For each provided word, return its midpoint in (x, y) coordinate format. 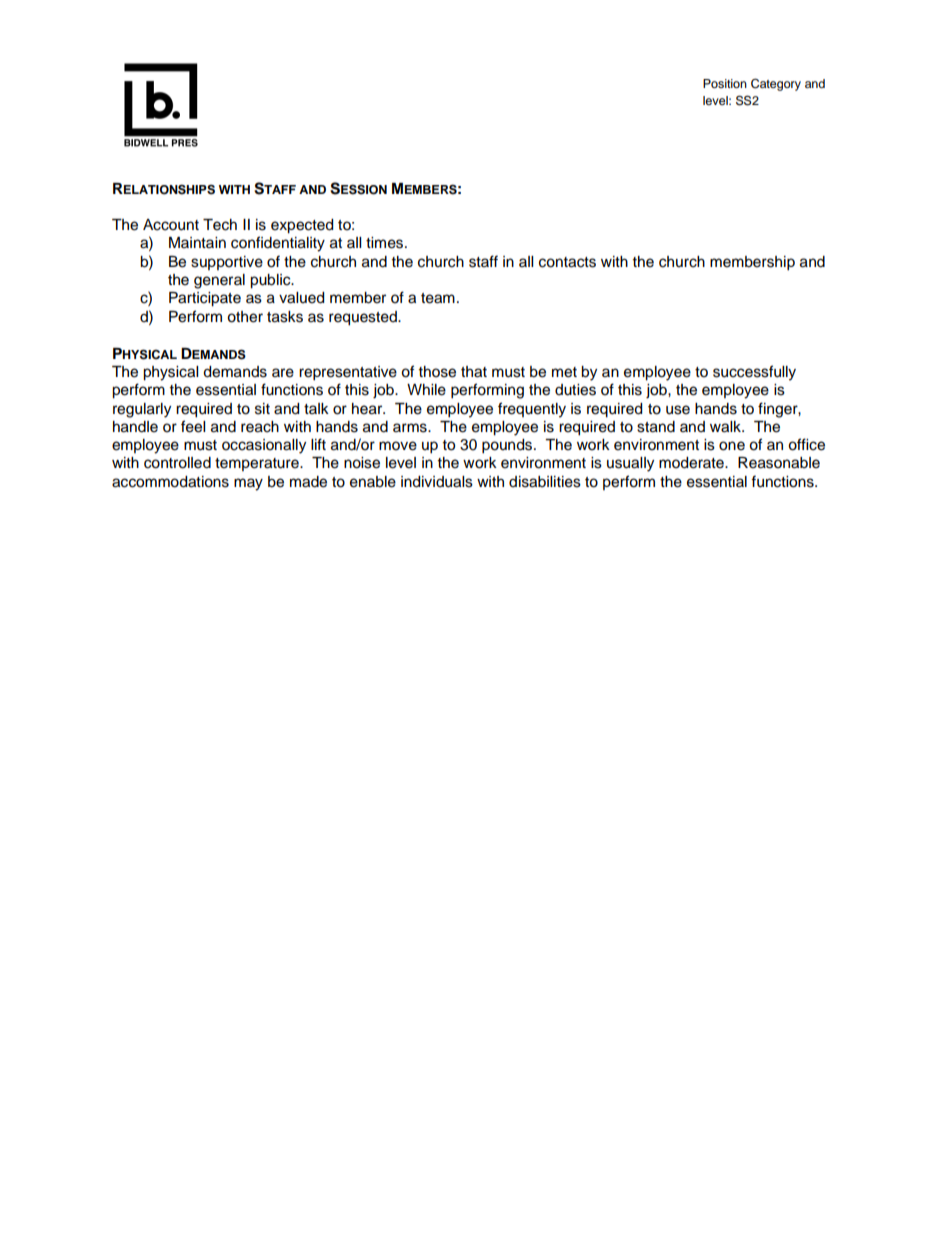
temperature (258, 464)
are (283, 373)
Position (725, 83)
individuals (437, 482)
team (438, 298)
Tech (220, 225)
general (219, 281)
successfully (754, 373)
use (678, 410)
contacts (567, 262)
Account (171, 225)
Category (776, 84)
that (474, 372)
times (386, 243)
